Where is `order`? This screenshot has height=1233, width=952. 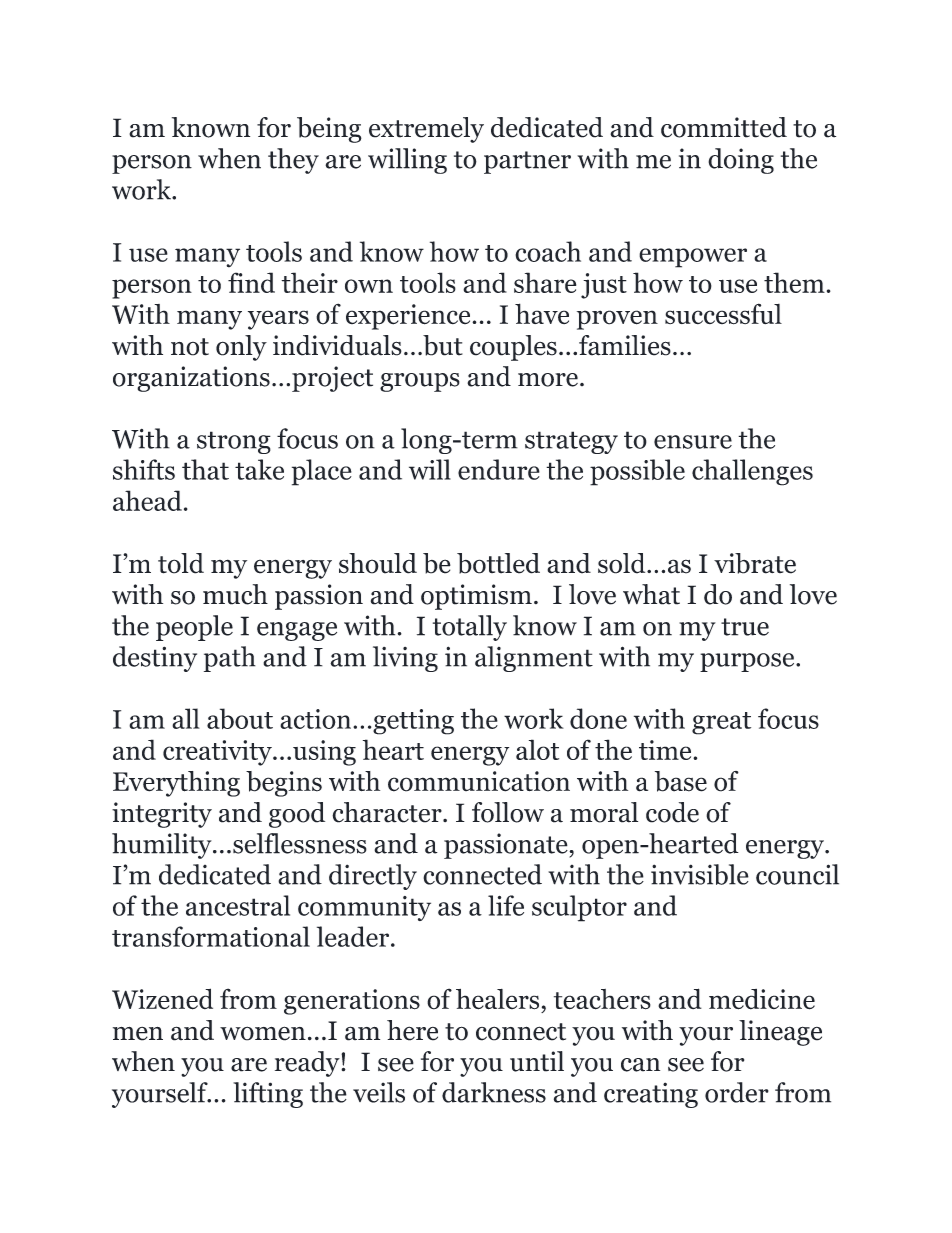
order is located at coordinates (737, 1092).
